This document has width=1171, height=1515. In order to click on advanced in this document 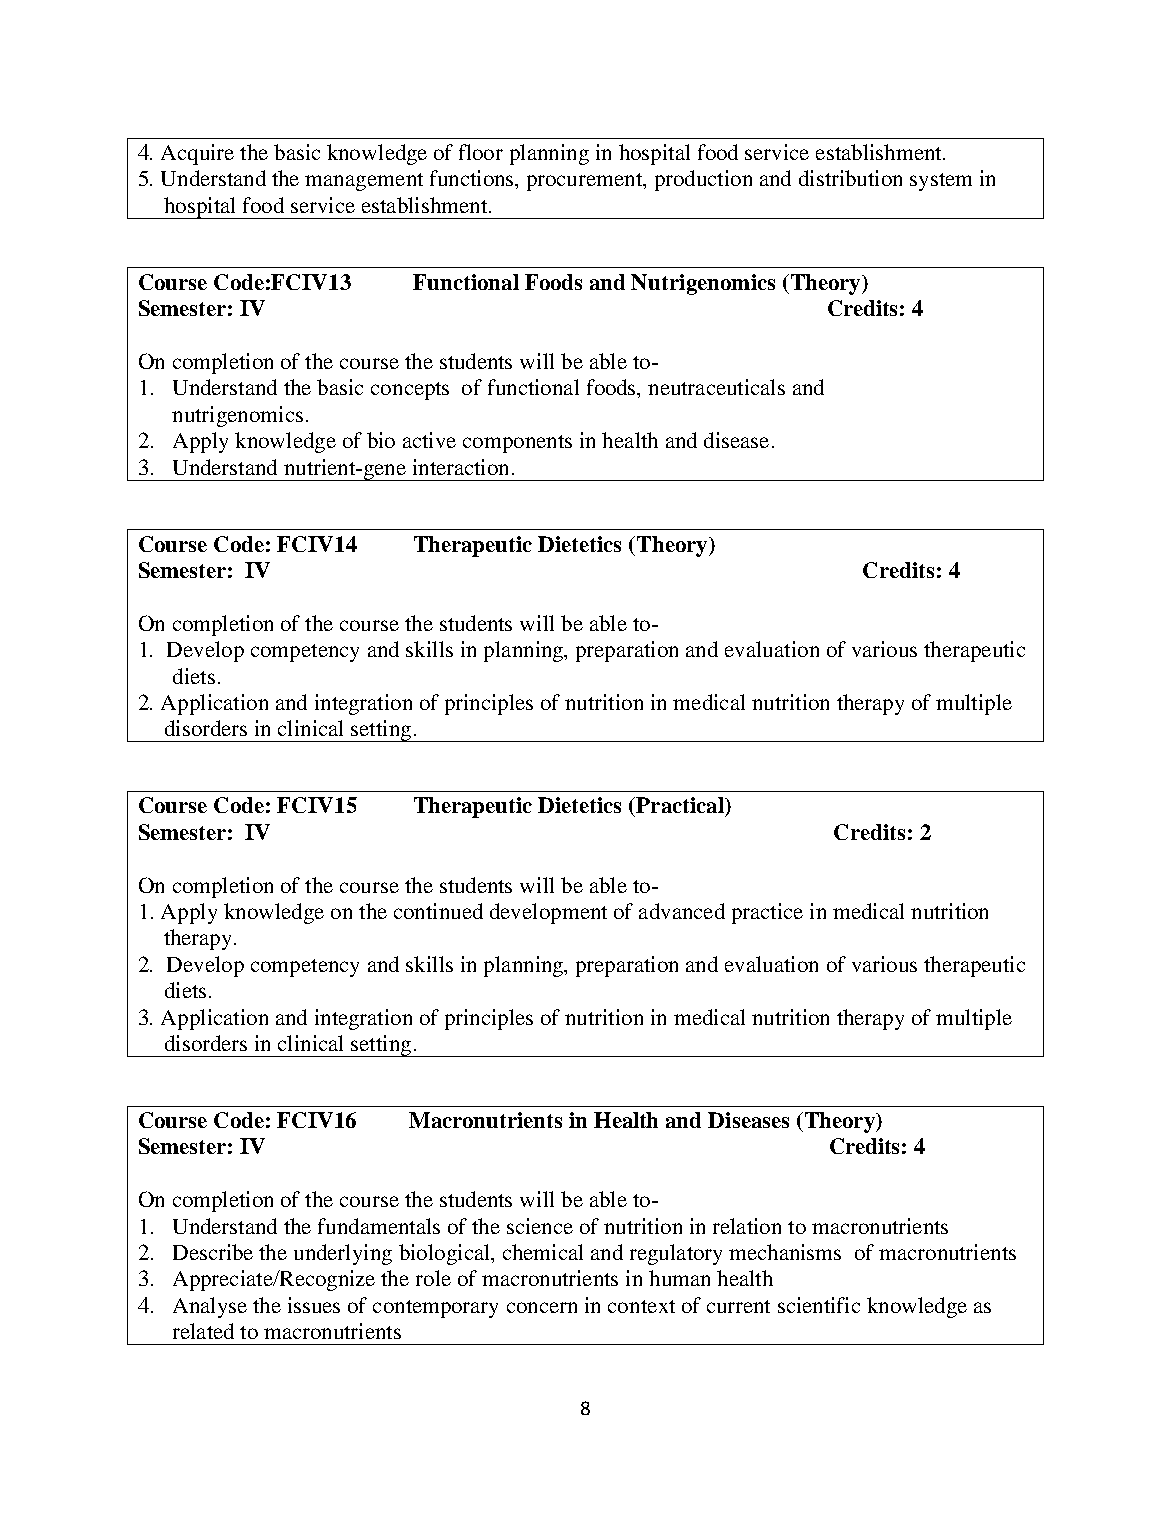, I will do `click(682, 911)`.
